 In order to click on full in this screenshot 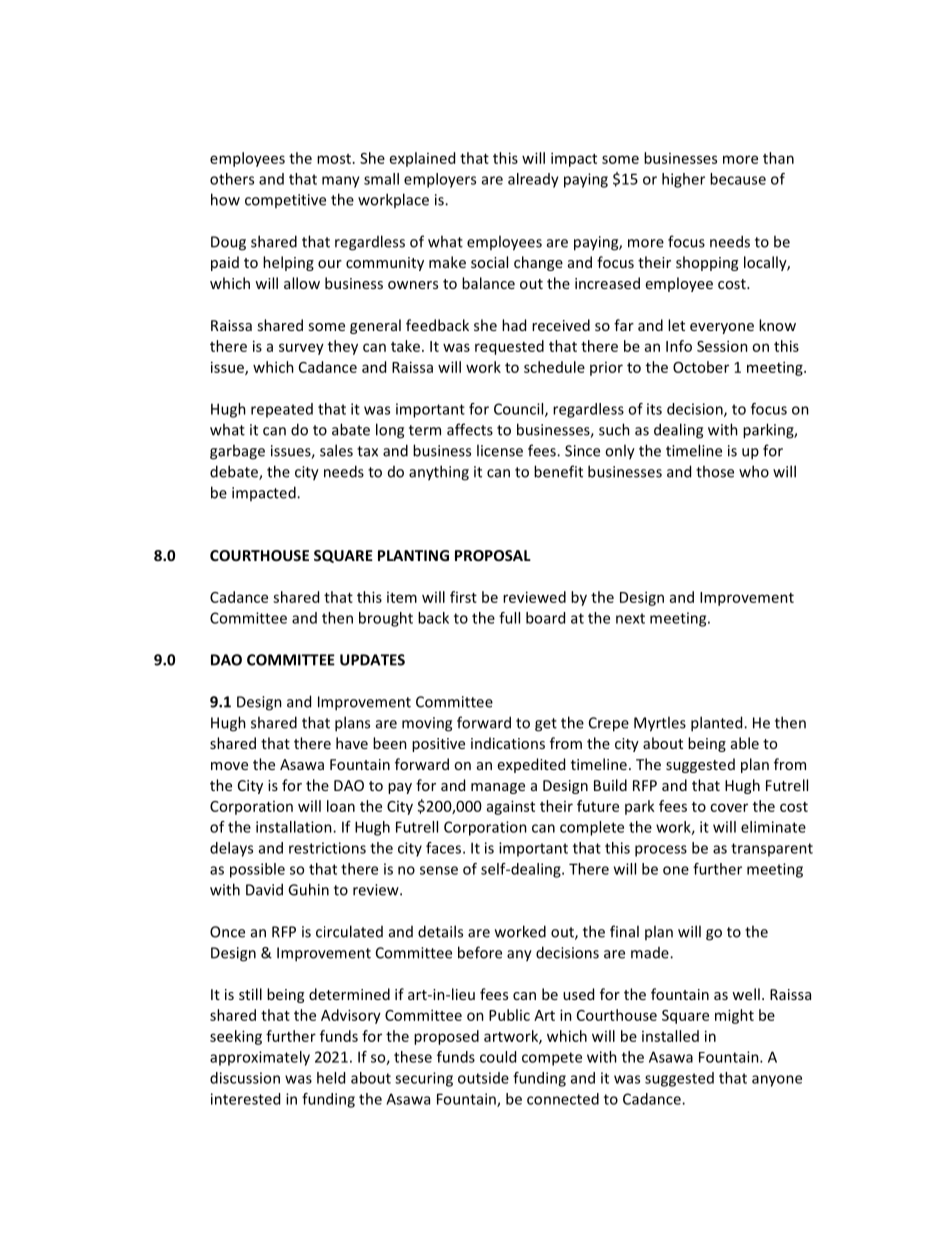, I will do `click(509, 618)`.
